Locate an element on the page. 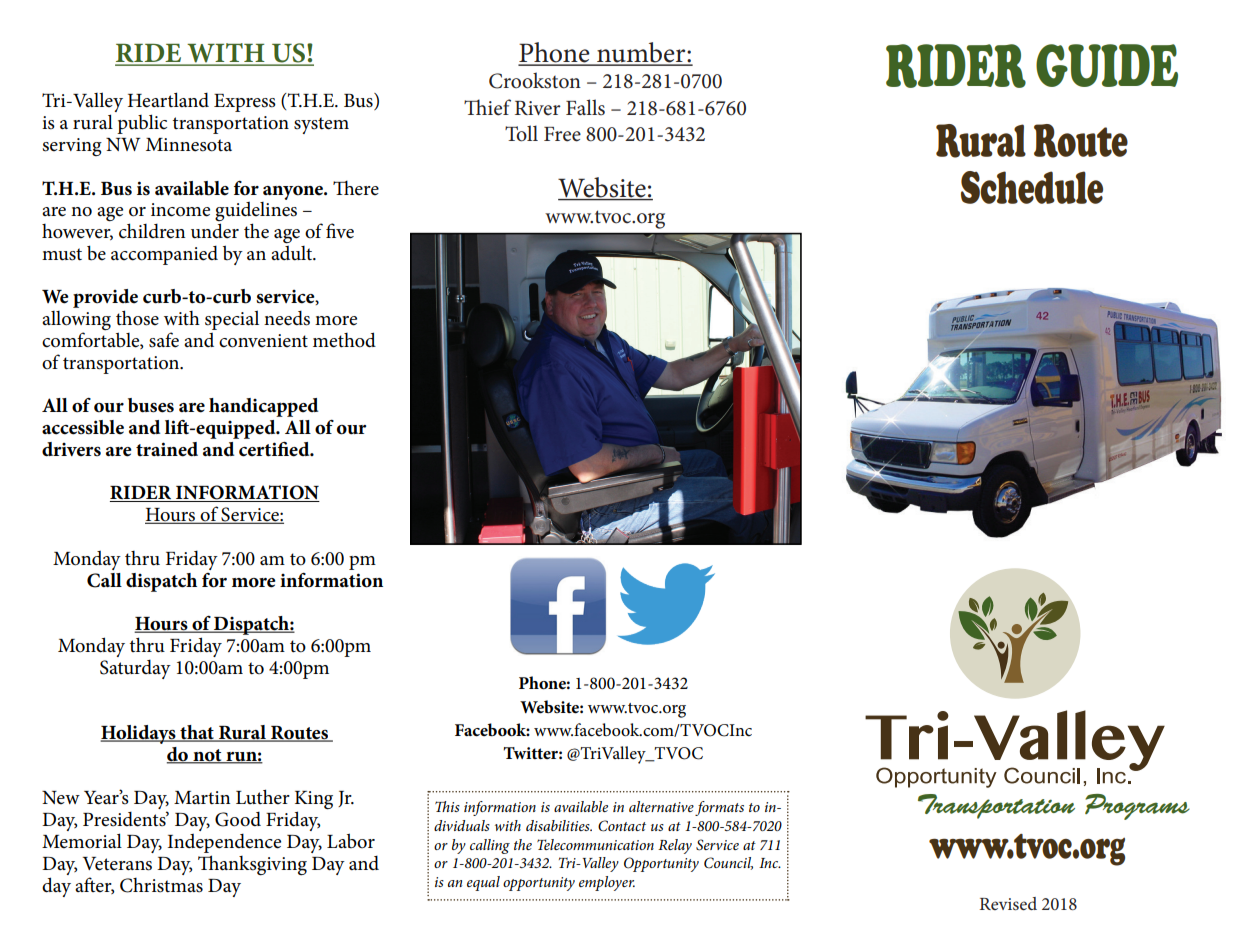 This document has width=1233, height=952. Schedule is located at coordinates (1032, 187).
